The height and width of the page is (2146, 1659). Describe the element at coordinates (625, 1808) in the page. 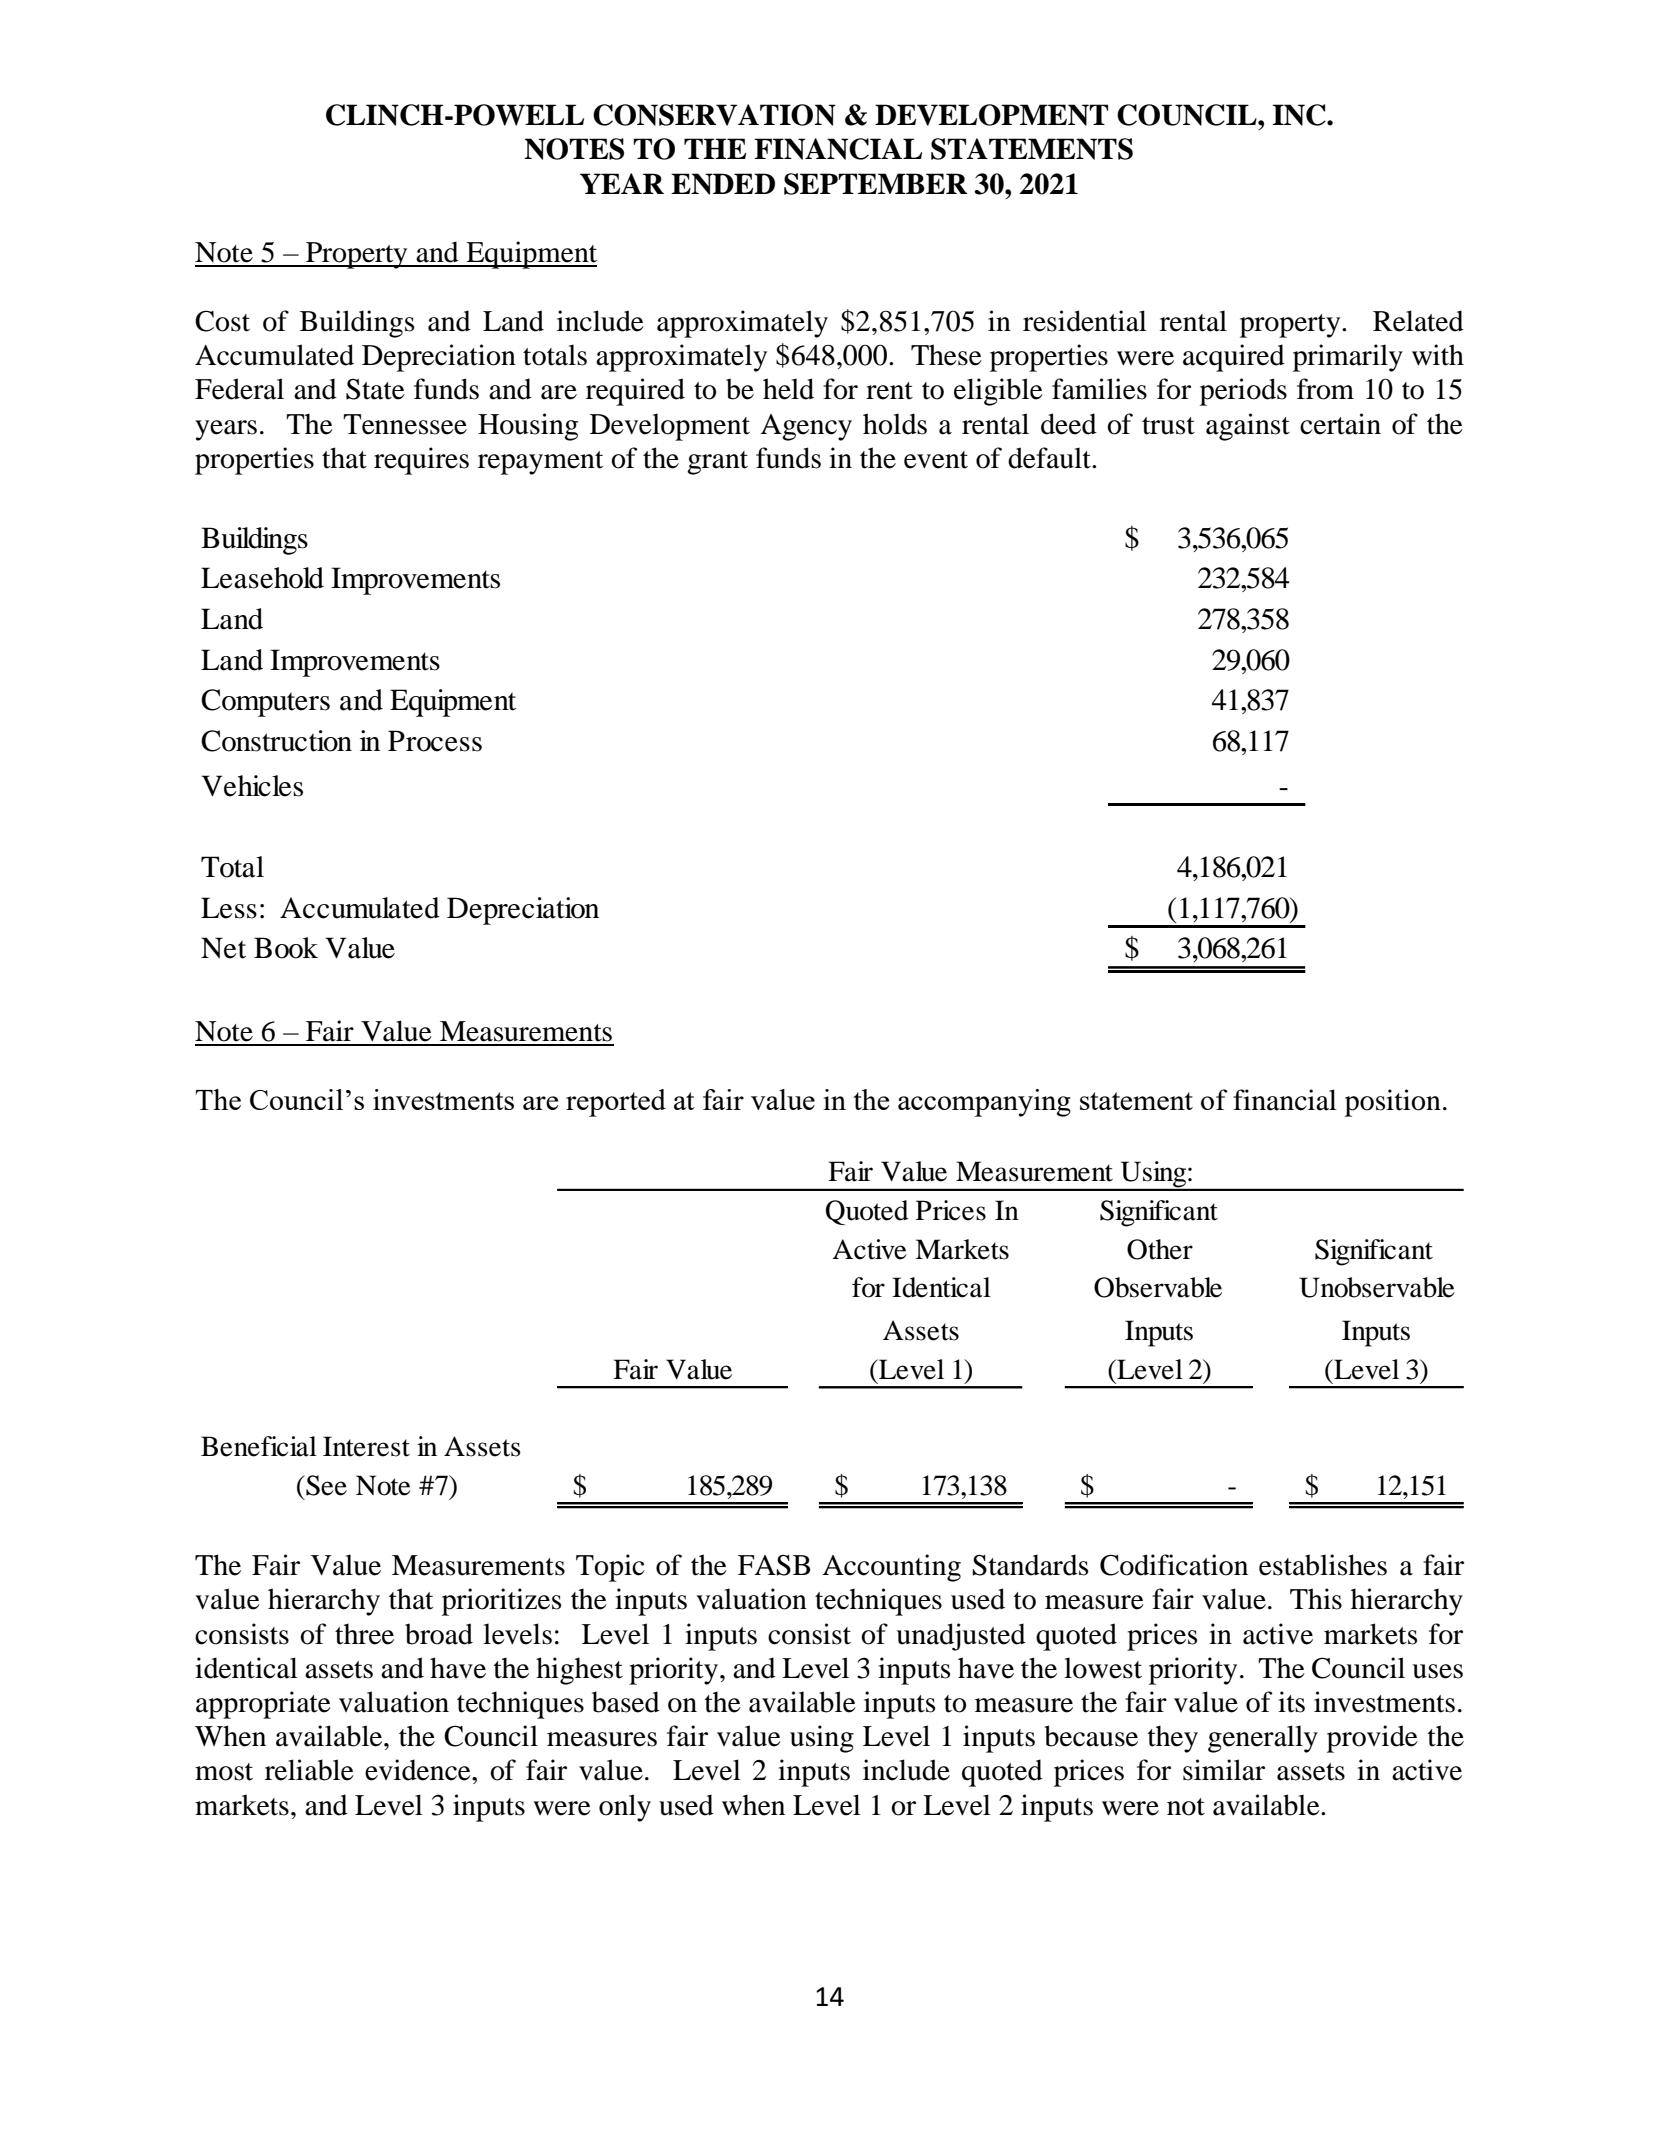

I see `only` at that location.
